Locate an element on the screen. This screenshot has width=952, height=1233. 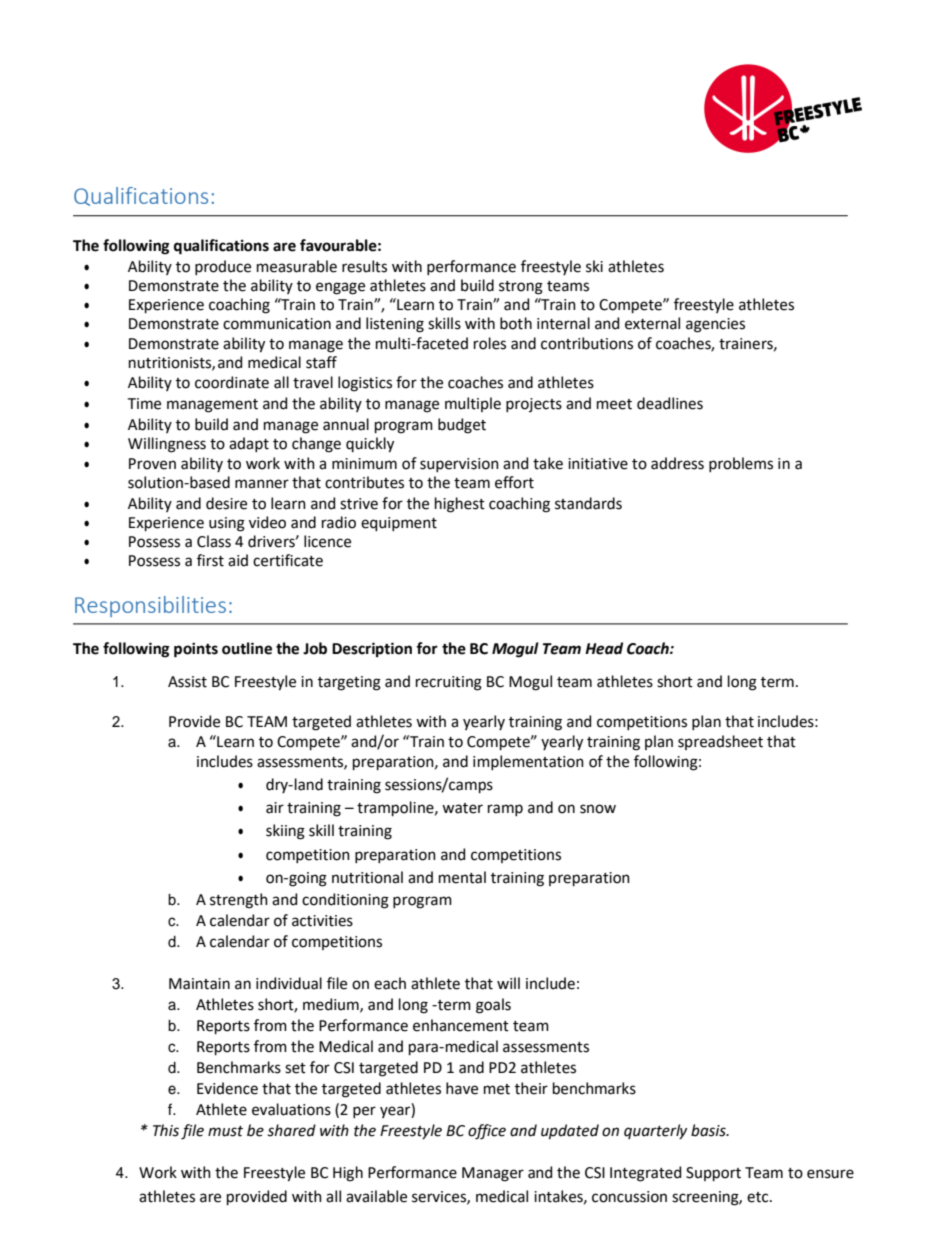
strong is located at coordinates (521, 288).
